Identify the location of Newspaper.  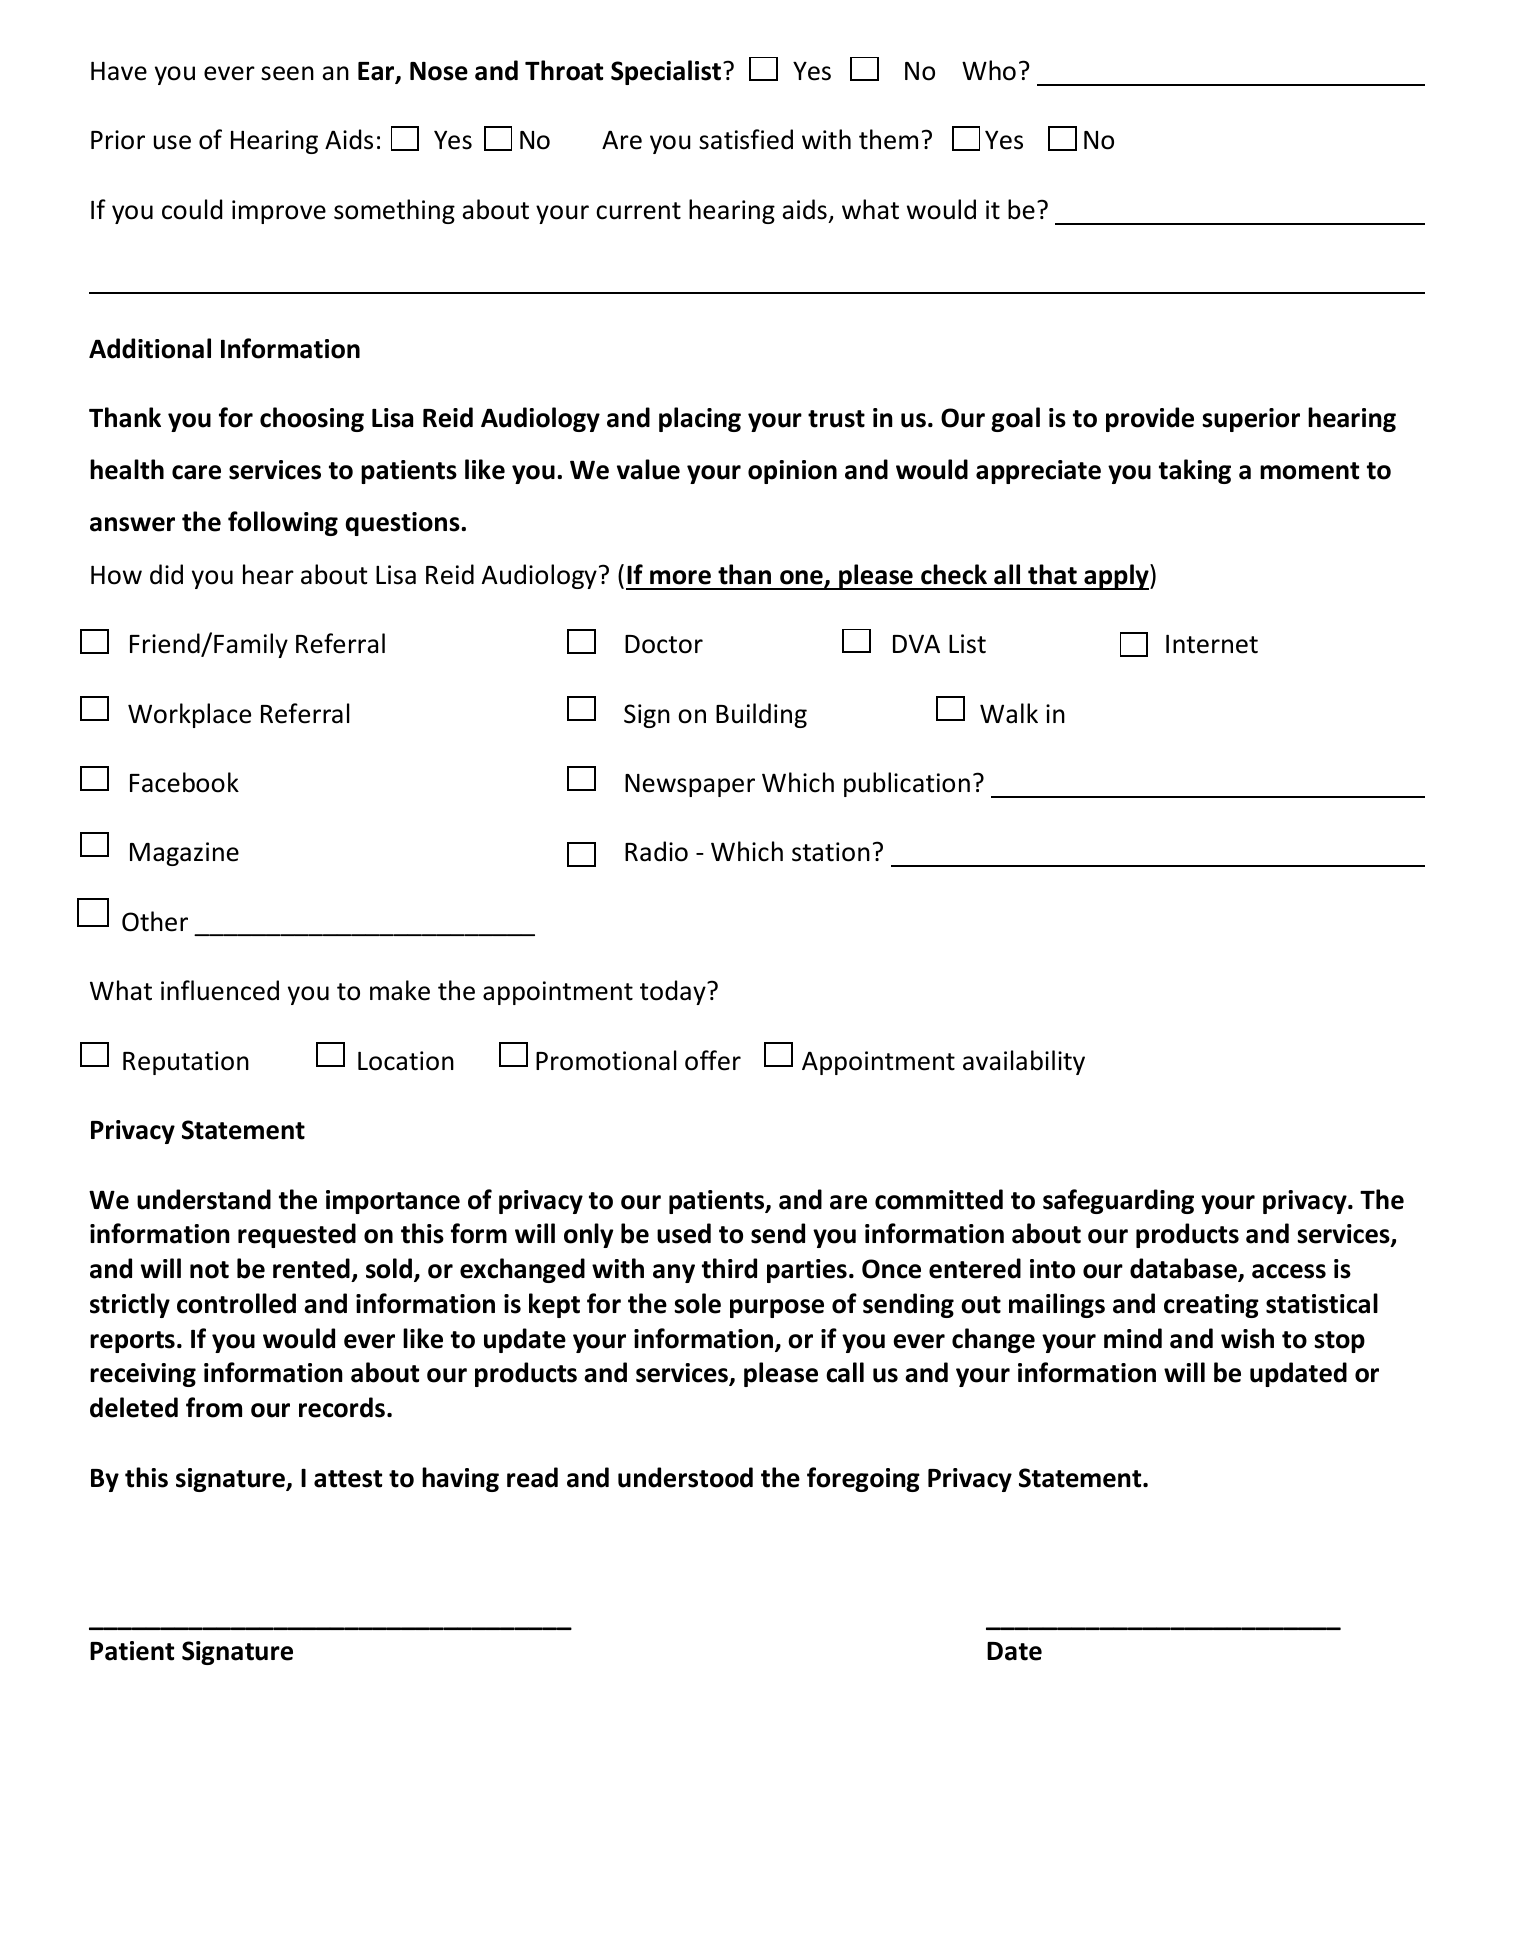
(690, 785).
